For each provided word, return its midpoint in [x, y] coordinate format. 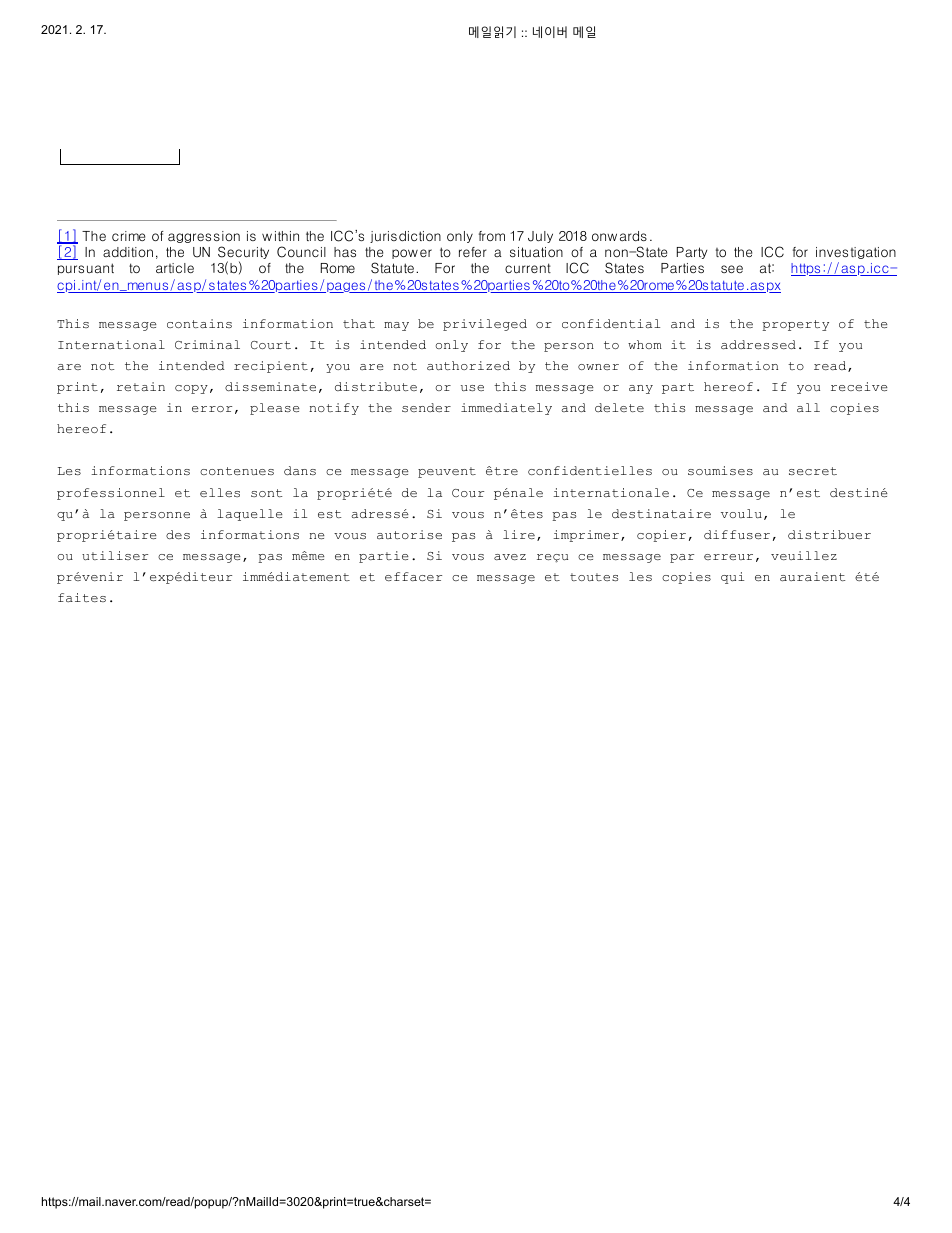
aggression [204, 237]
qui [732, 578]
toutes [594, 577]
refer [472, 252]
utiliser [115, 555]
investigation [856, 253]
